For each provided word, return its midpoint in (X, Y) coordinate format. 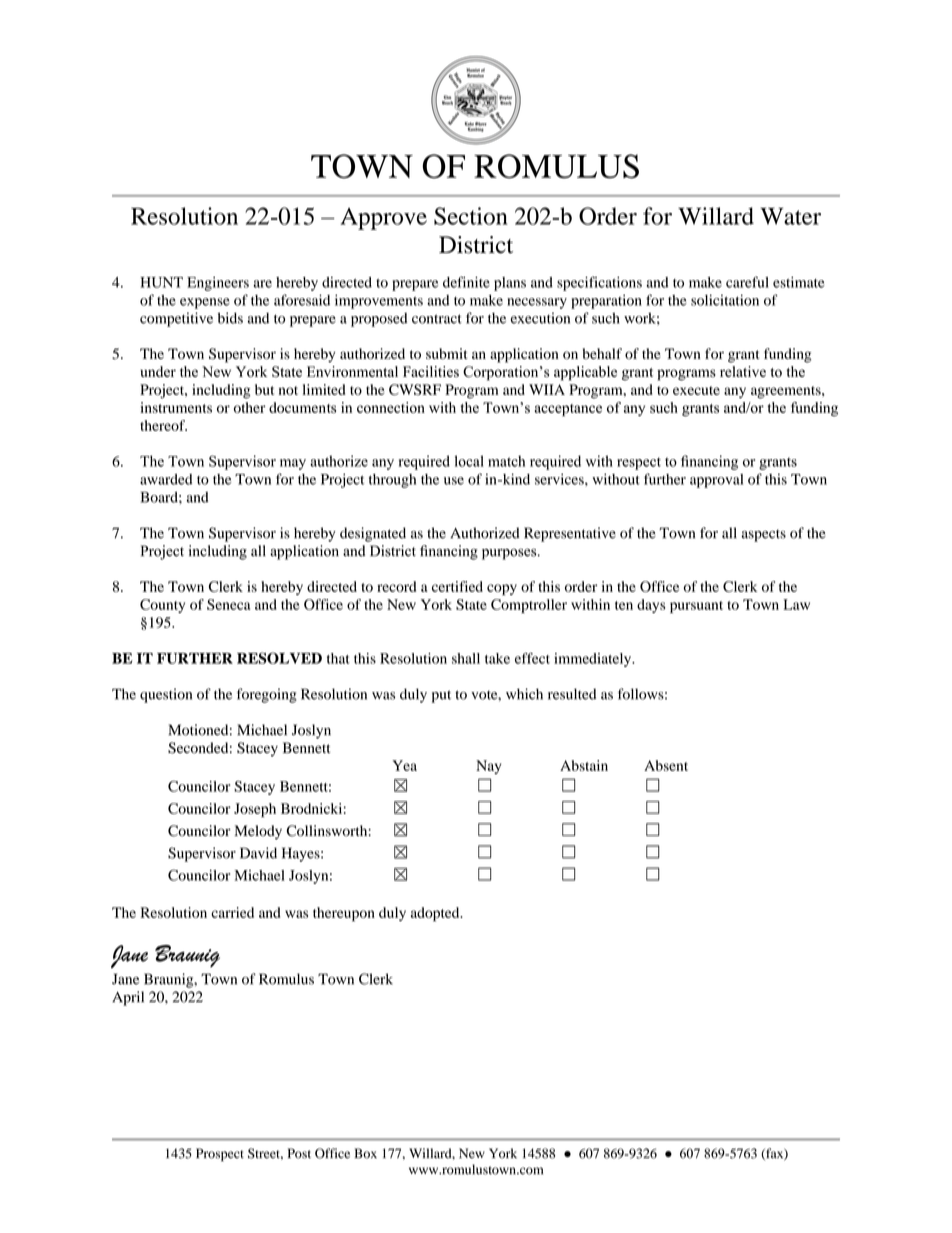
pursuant (696, 607)
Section (471, 216)
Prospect (220, 1154)
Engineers (218, 284)
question (166, 695)
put (441, 696)
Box (366, 1153)
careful (747, 282)
